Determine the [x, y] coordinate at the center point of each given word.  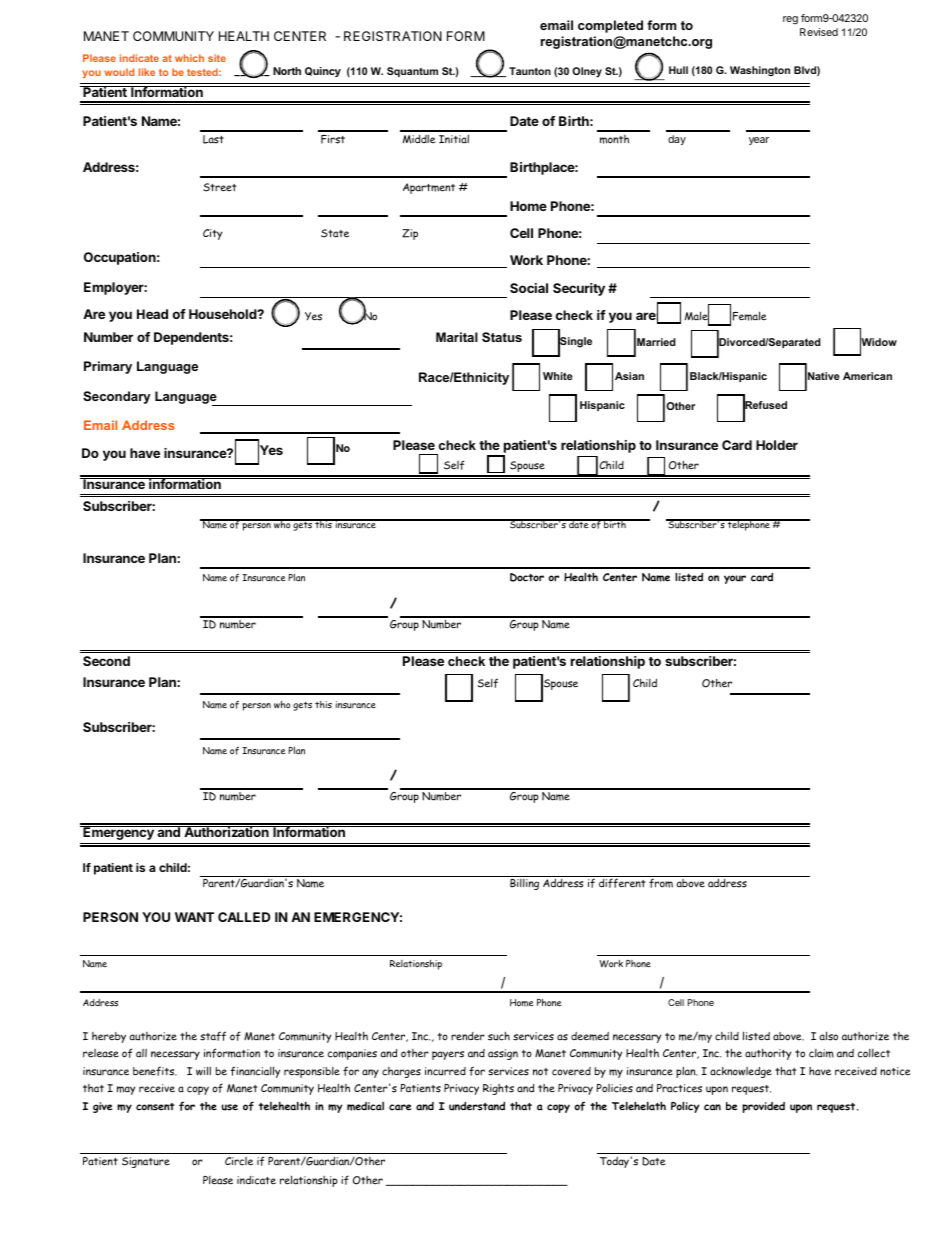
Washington [760, 71]
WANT [194, 917]
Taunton [530, 71]
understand [477, 1106]
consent [155, 1107]
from [661, 883]
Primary [108, 367]
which [189, 58]
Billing [524, 884]
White [558, 376]
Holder [777, 445]
